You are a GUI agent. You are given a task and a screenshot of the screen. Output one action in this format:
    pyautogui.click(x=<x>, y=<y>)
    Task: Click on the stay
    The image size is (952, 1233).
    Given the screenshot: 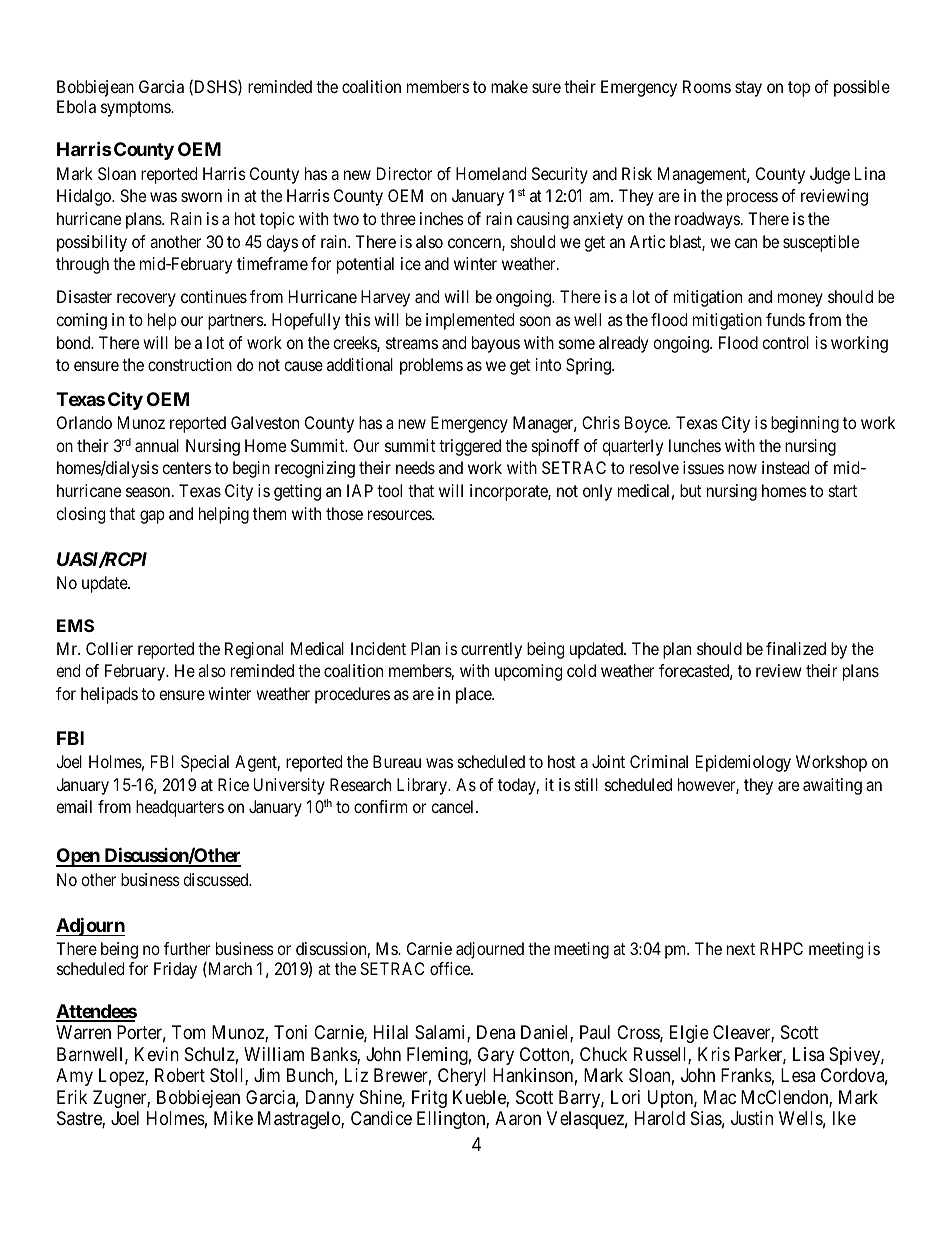 What is the action you would take?
    pyautogui.click(x=748, y=89)
